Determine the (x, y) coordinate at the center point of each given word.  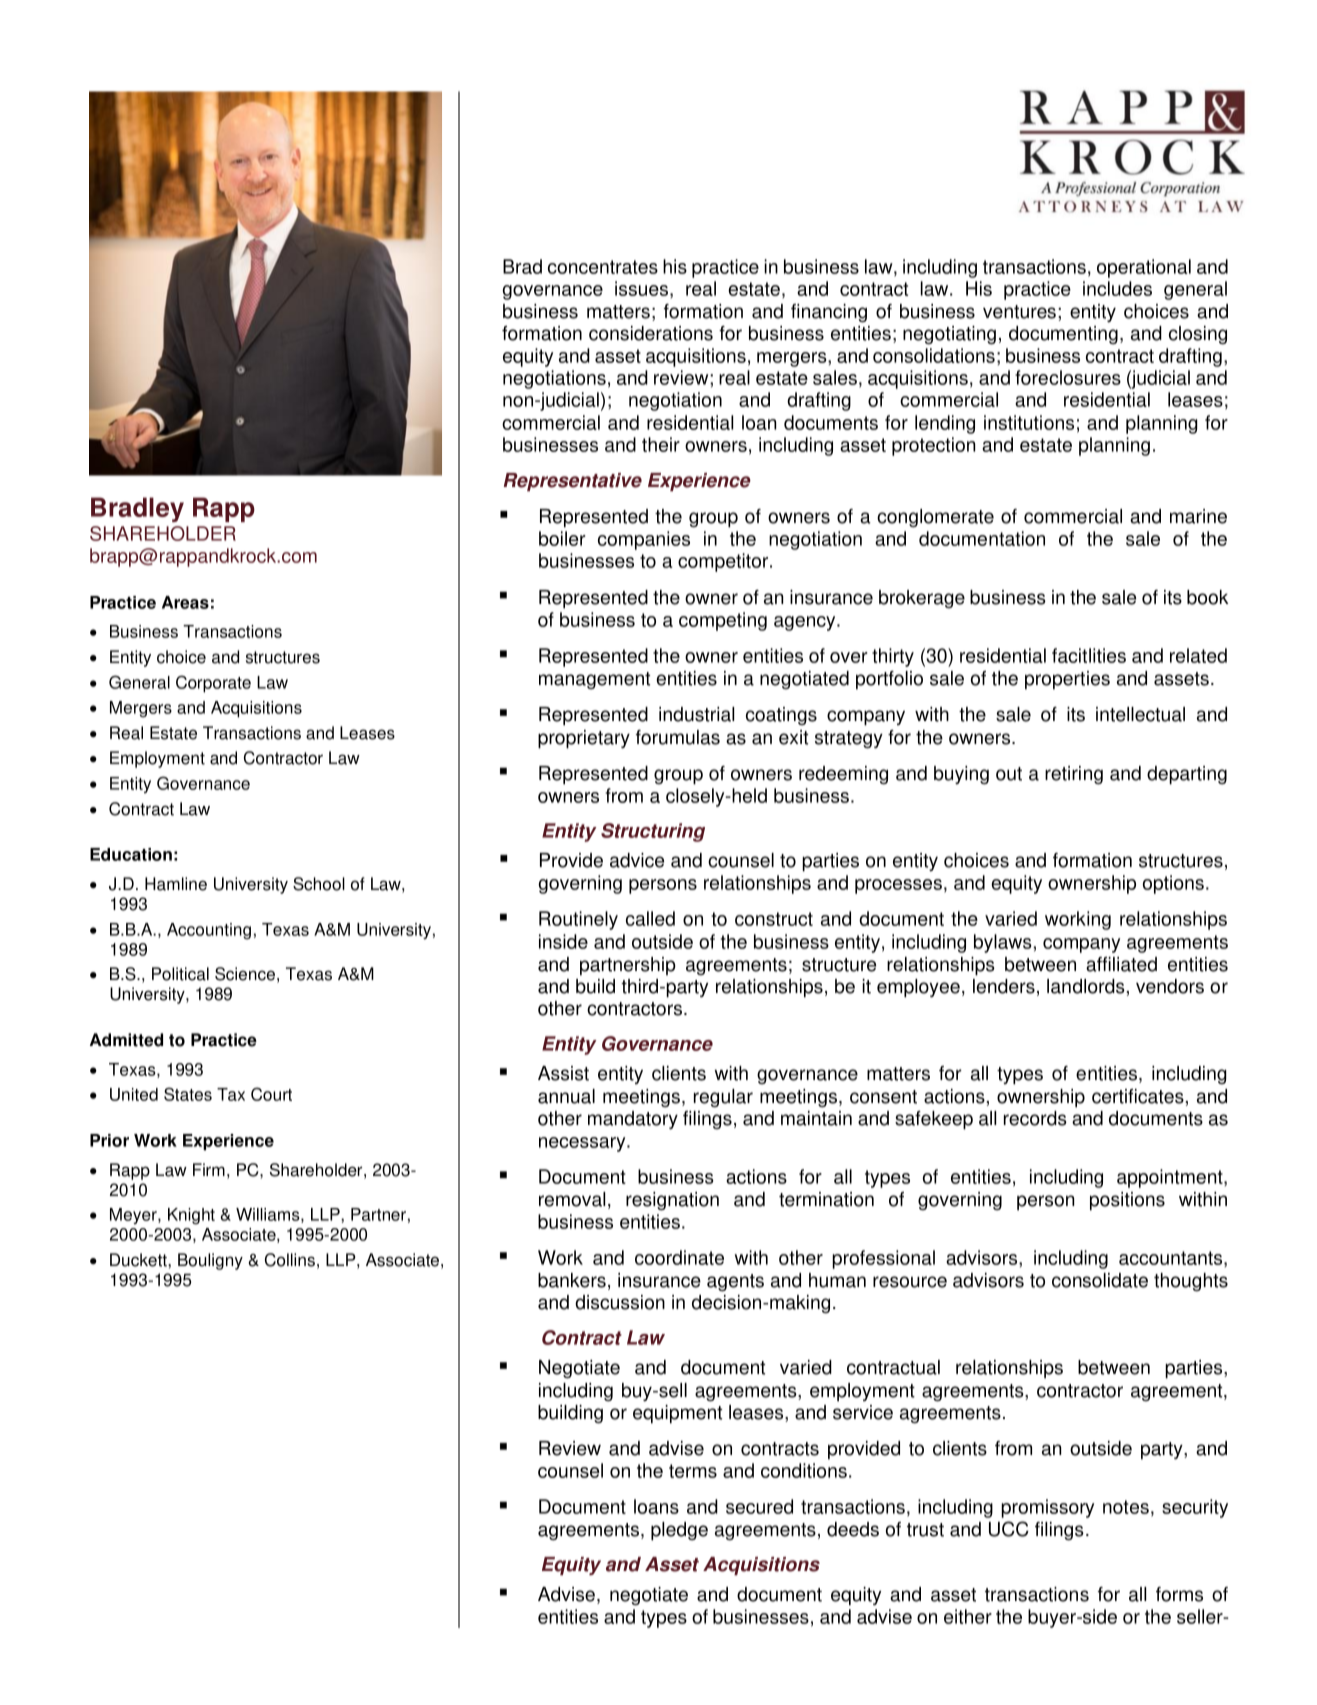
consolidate (1100, 1280)
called (650, 918)
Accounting (209, 931)
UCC (1009, 1529)
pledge (679, 1531)
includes (1117, 288)
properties (1067, 680)
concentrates (603, 267)
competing (723, 621)
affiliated (1121, 964)
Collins (290, 1260)
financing (829, 313)
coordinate (679, 1257)
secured (759, 1506)
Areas (185, 602)
